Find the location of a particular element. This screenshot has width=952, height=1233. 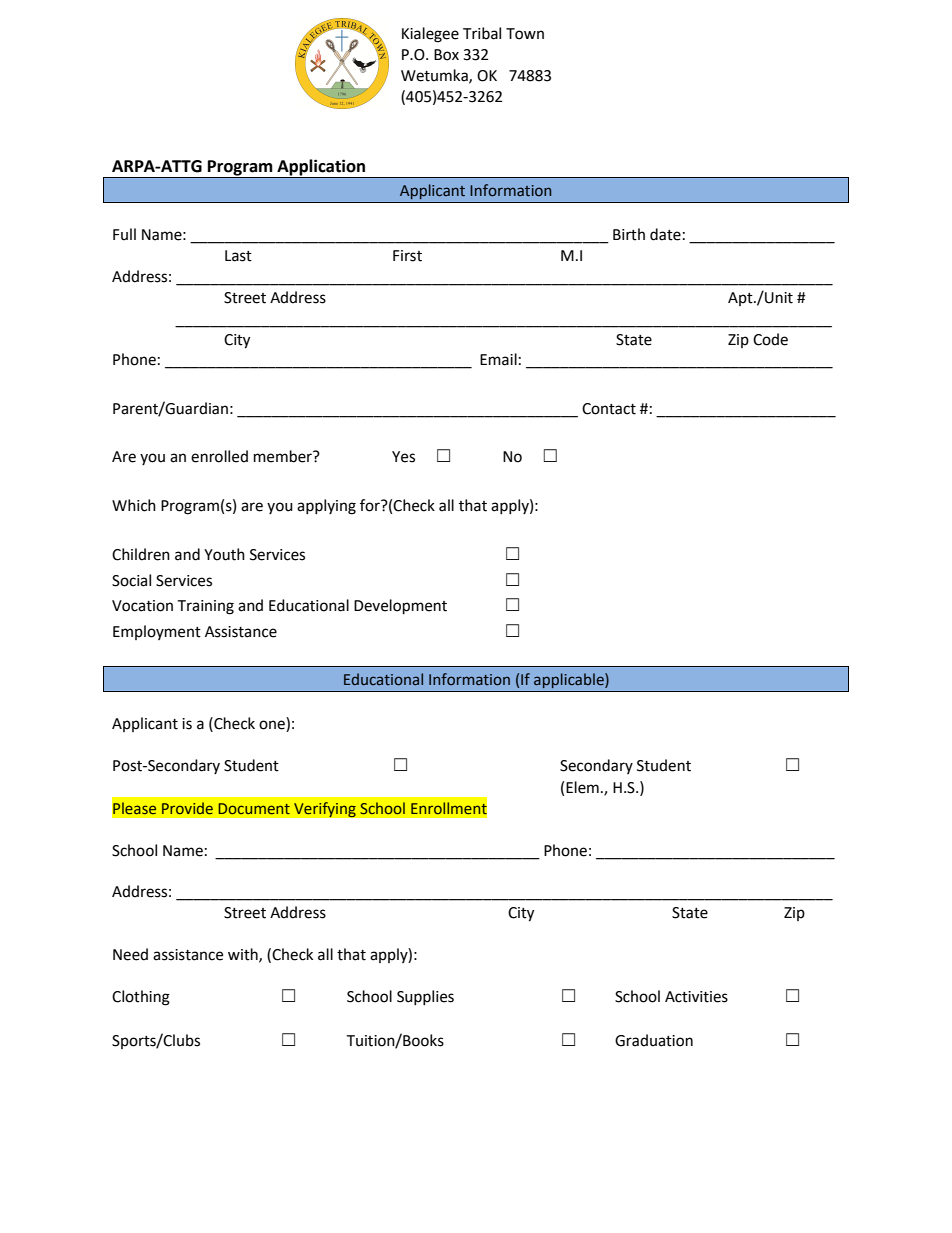

First is located at coordinates (407, 256).
